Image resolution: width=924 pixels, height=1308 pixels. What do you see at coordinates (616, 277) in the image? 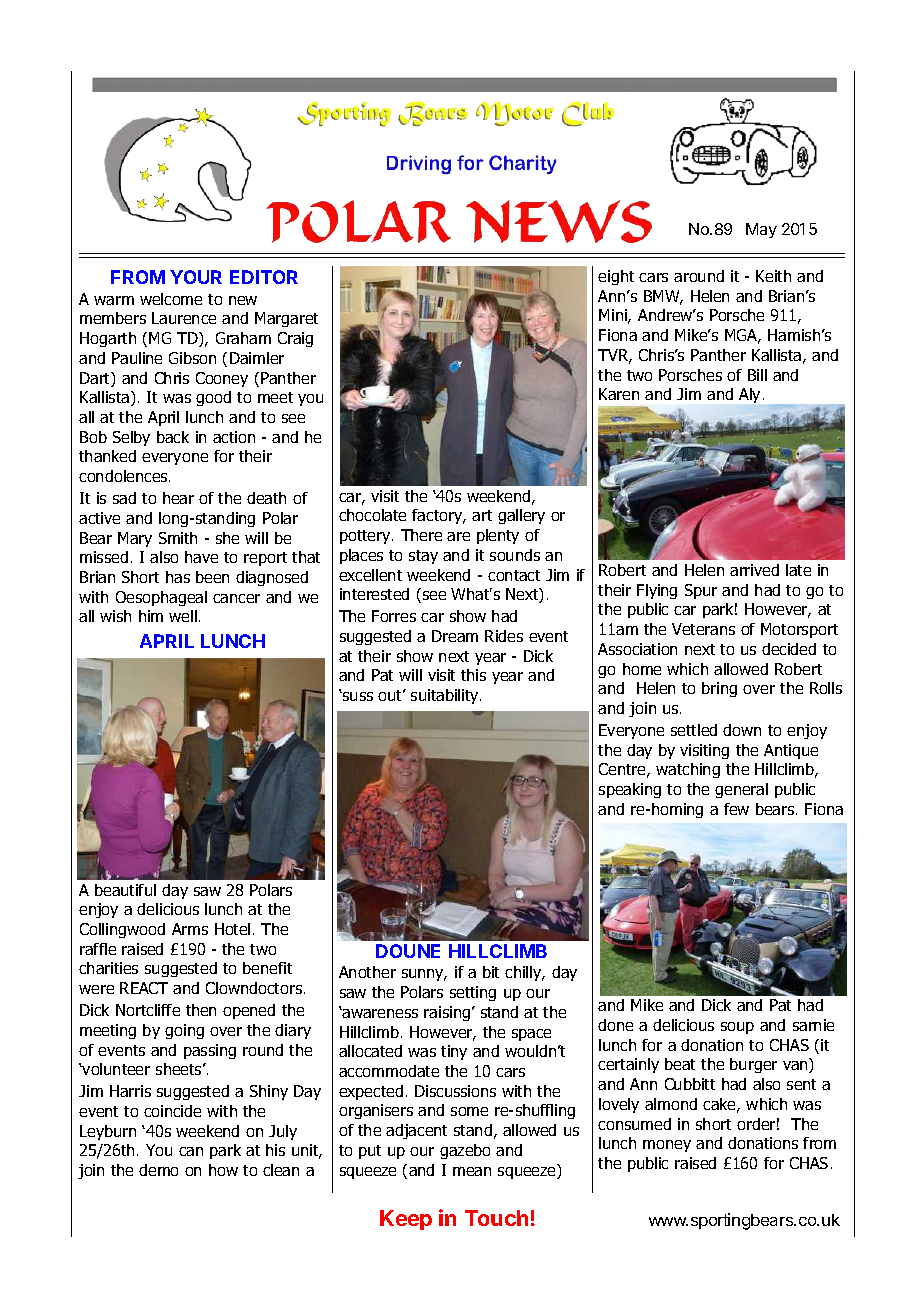
I see `eight` at bounding box center [616, 277].
